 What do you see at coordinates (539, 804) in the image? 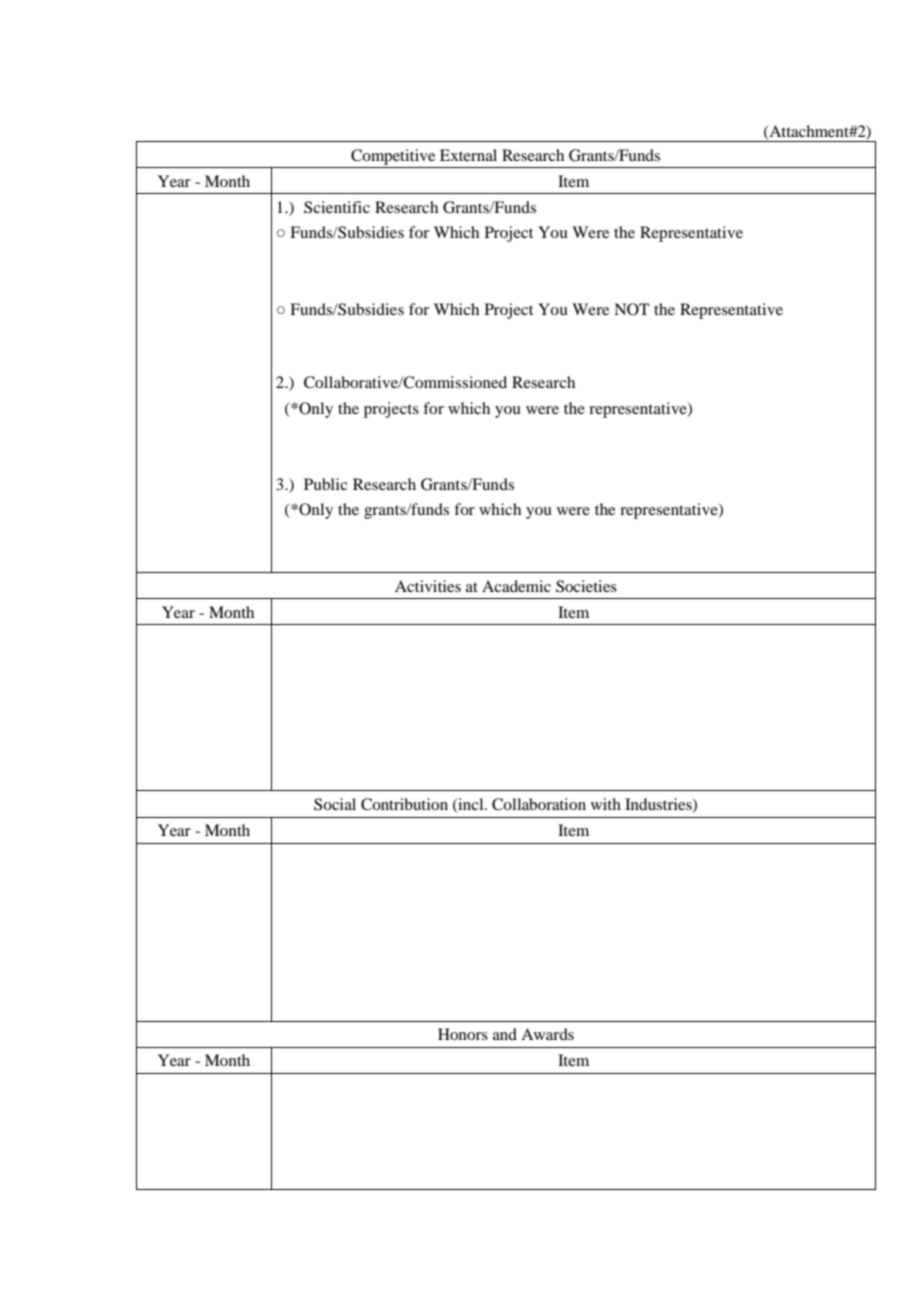
I see `Collaboration` at bounding box center [539, 804].
